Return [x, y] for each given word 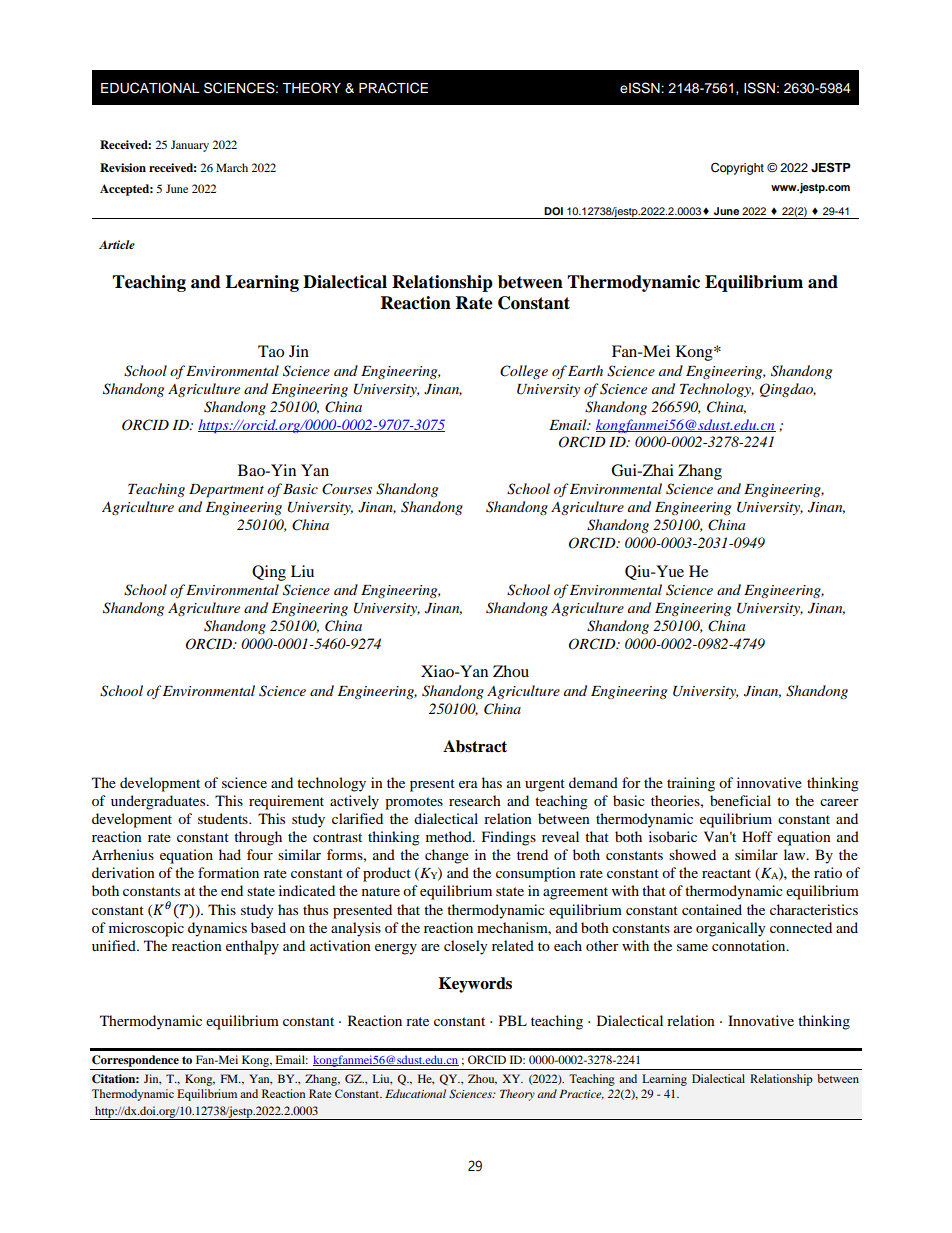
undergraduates [159, 802]
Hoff [757, 836]
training [691, 784]
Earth [585, 370]
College [524, 372]
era [468, 784]
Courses [347, 489]
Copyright [737, 168]
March [232, 167]
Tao [271, 351]
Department [226, 491]
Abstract [475, 746]
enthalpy [252, 947]
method [450, 836]
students [224, 818]
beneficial [740, 800]
